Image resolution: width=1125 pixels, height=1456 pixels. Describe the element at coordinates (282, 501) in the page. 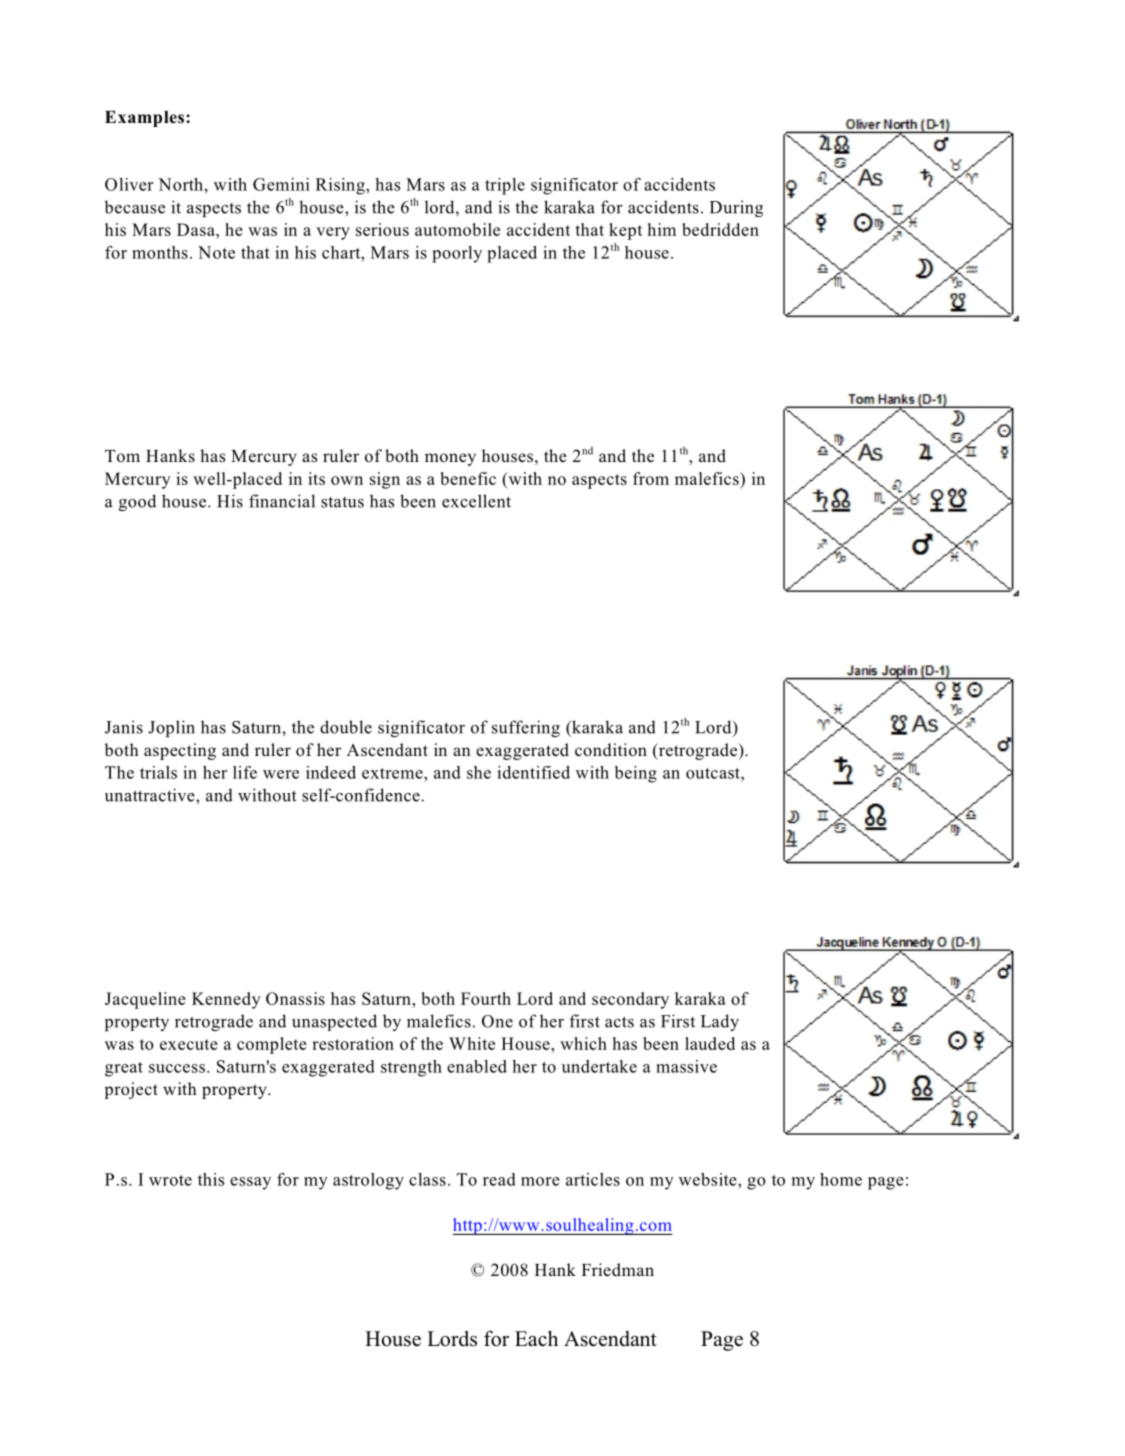

I see `financial` at that location.
